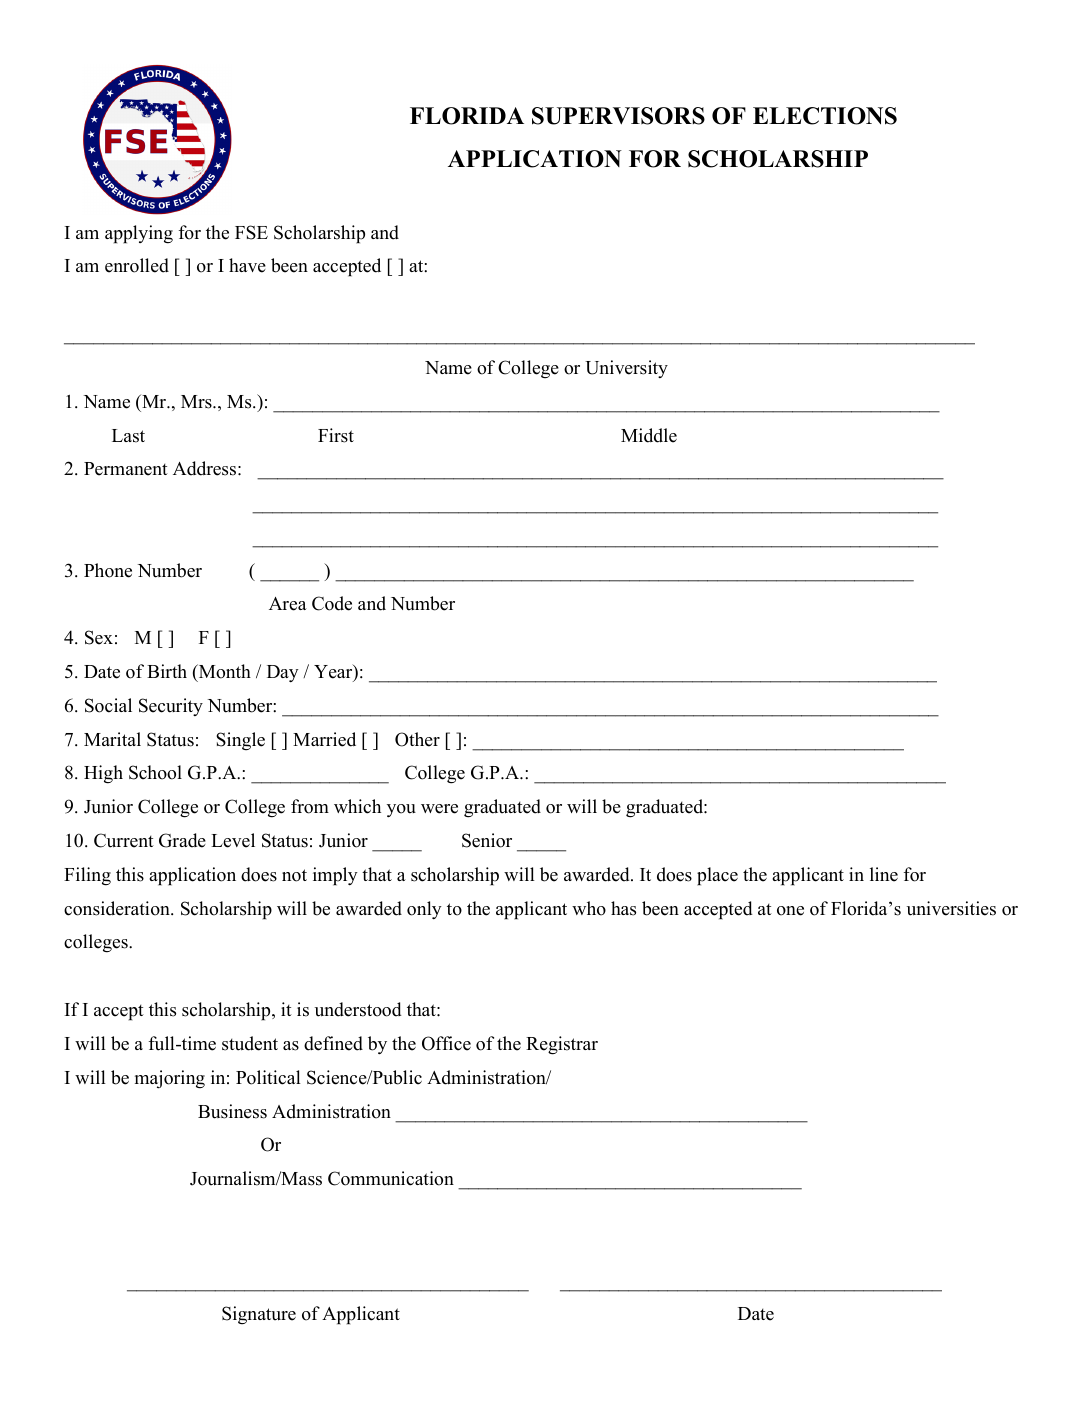 This document has height=1411, width=1090. I want to click on University, so click(626, 369).
